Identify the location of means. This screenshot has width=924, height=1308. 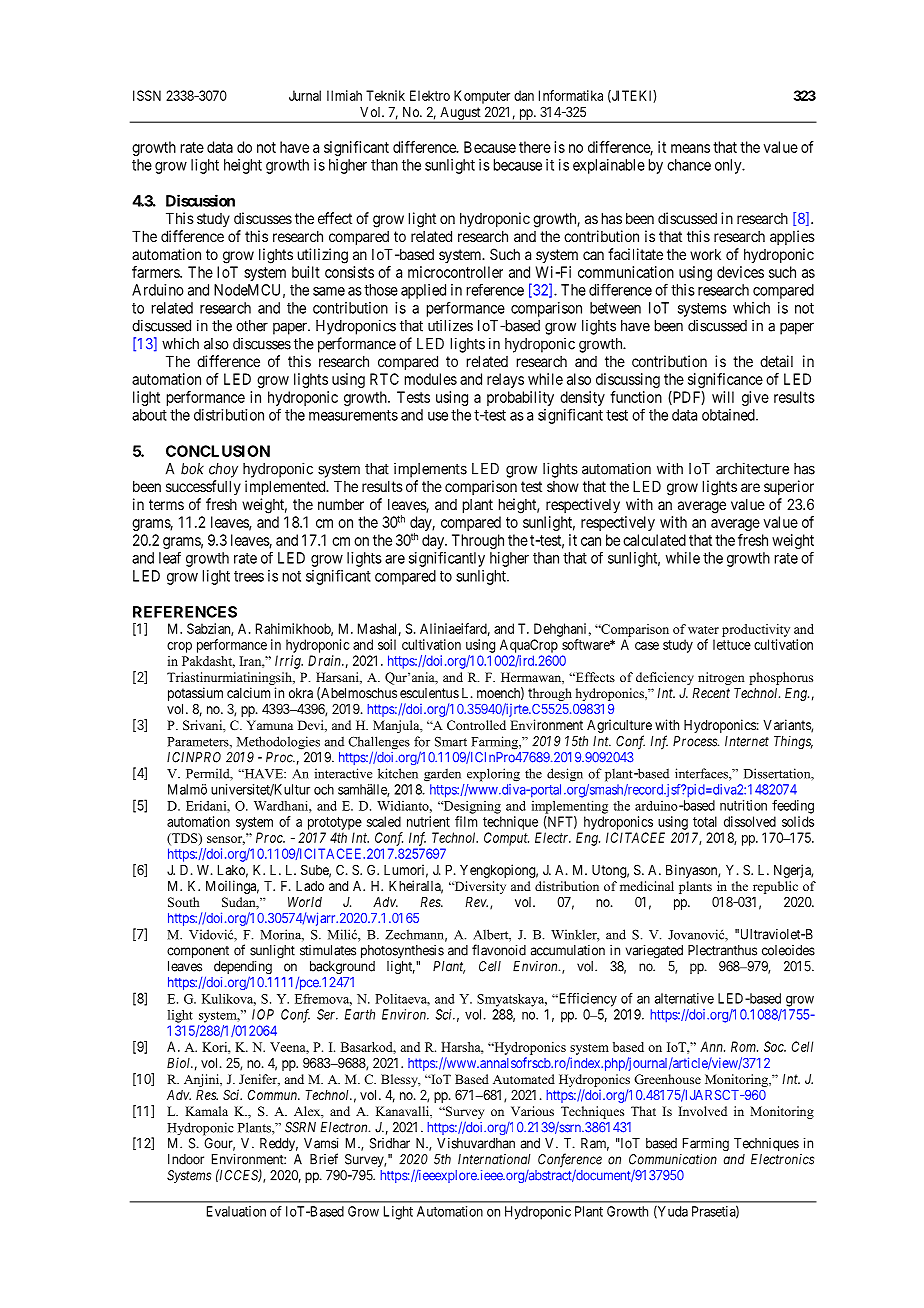
(690, 148).
